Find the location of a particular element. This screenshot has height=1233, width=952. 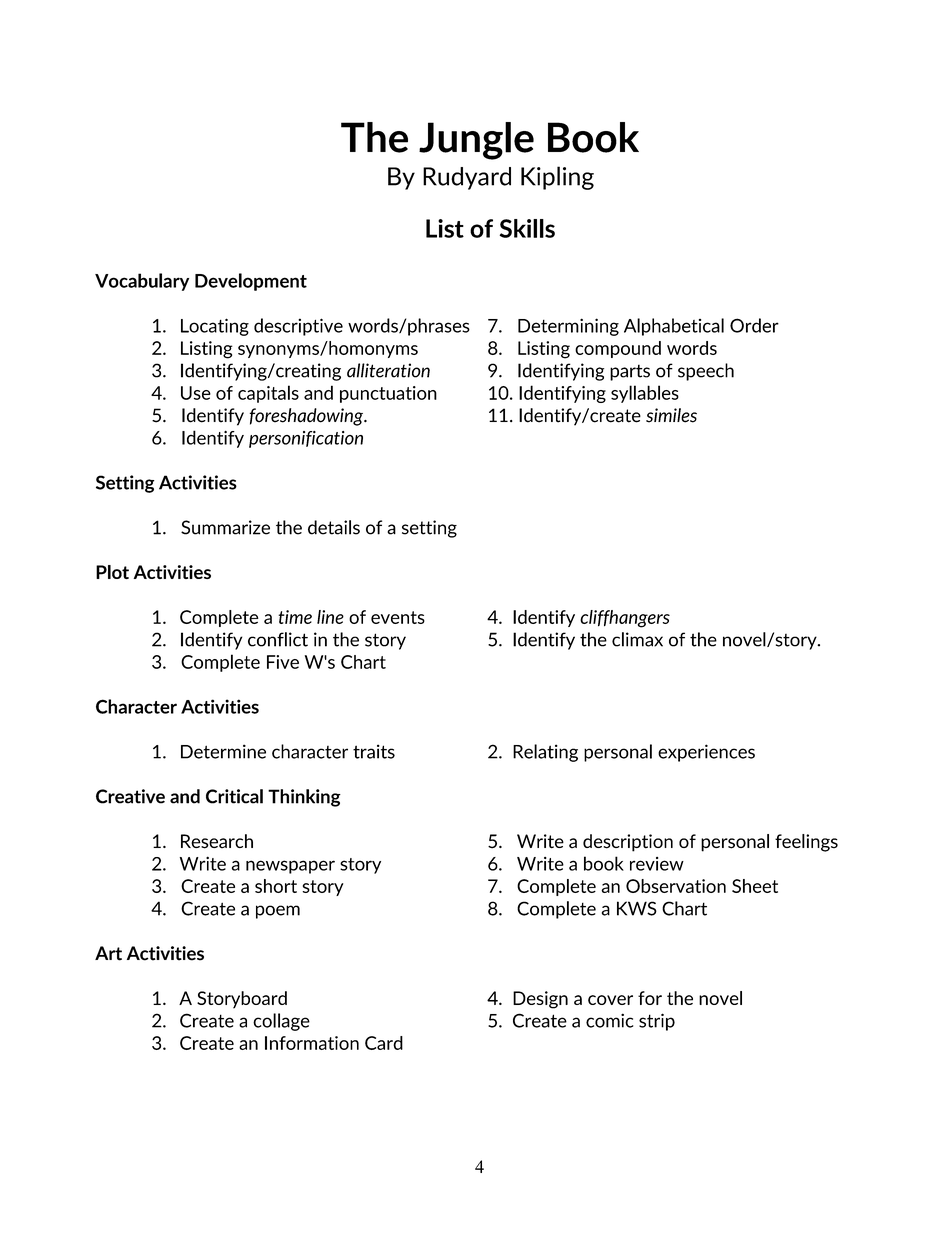

Vocabulary is located at coordinates (142, 282).
